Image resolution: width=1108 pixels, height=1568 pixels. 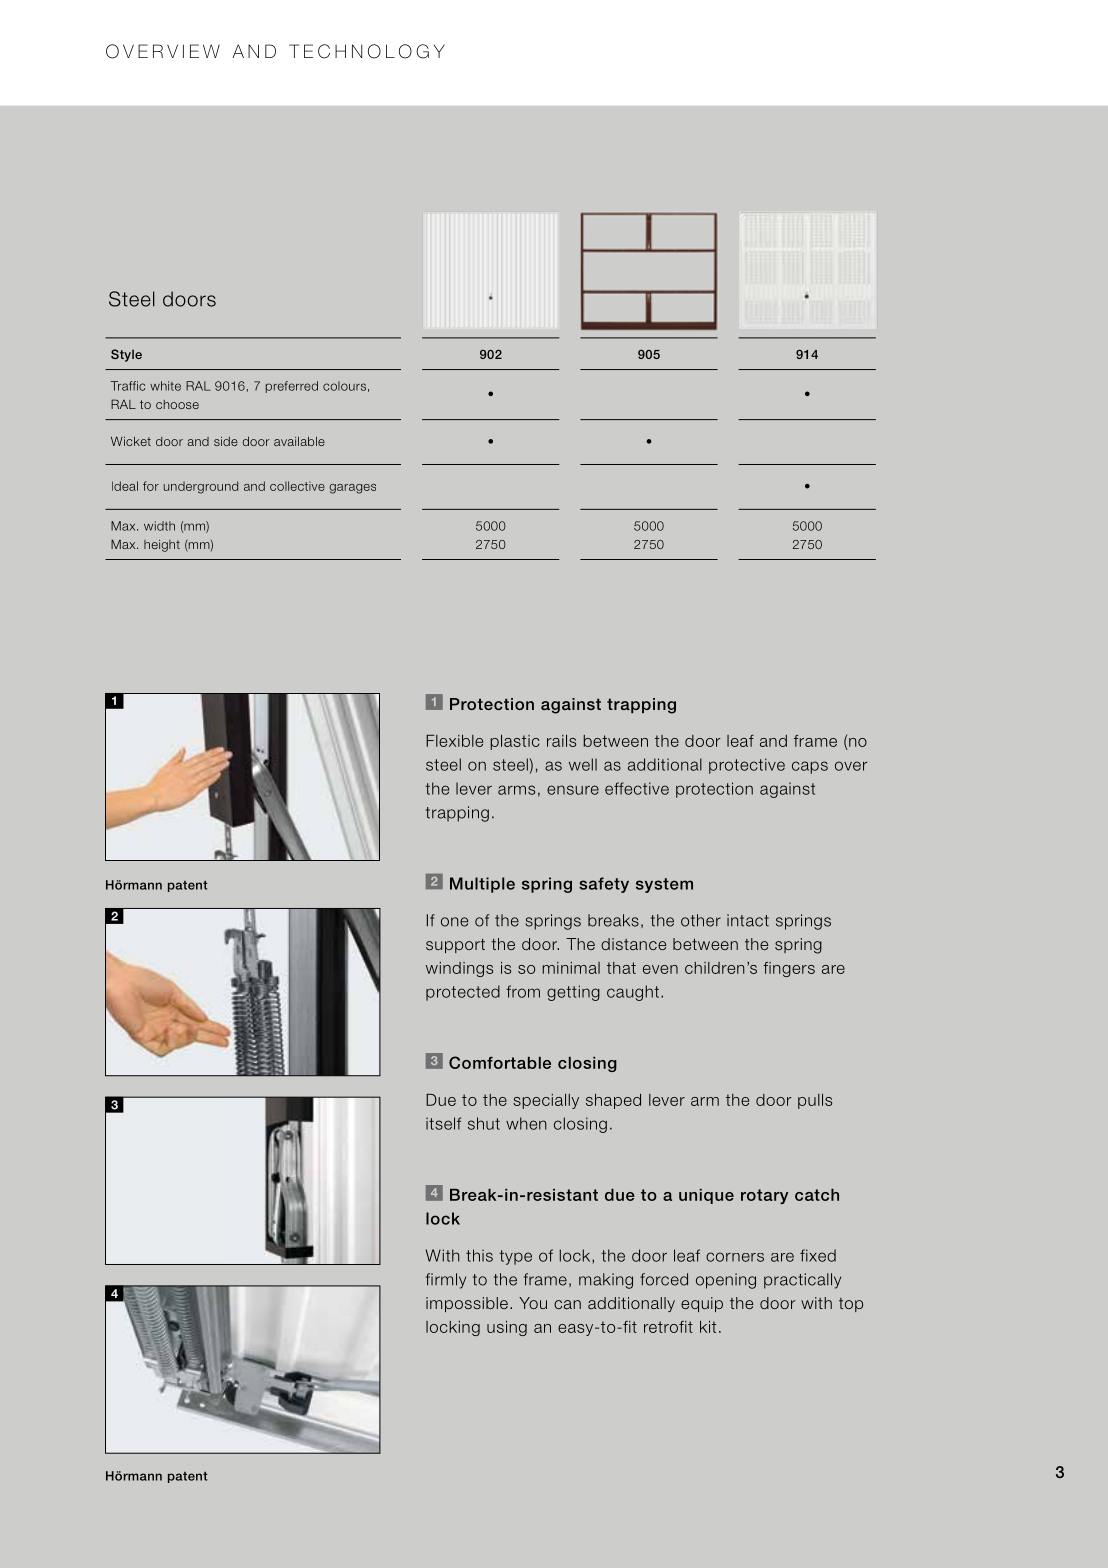 What do you see at coordinates (299, 441) in the screenshot?
I see `available` at bounding box center [299, 441].
